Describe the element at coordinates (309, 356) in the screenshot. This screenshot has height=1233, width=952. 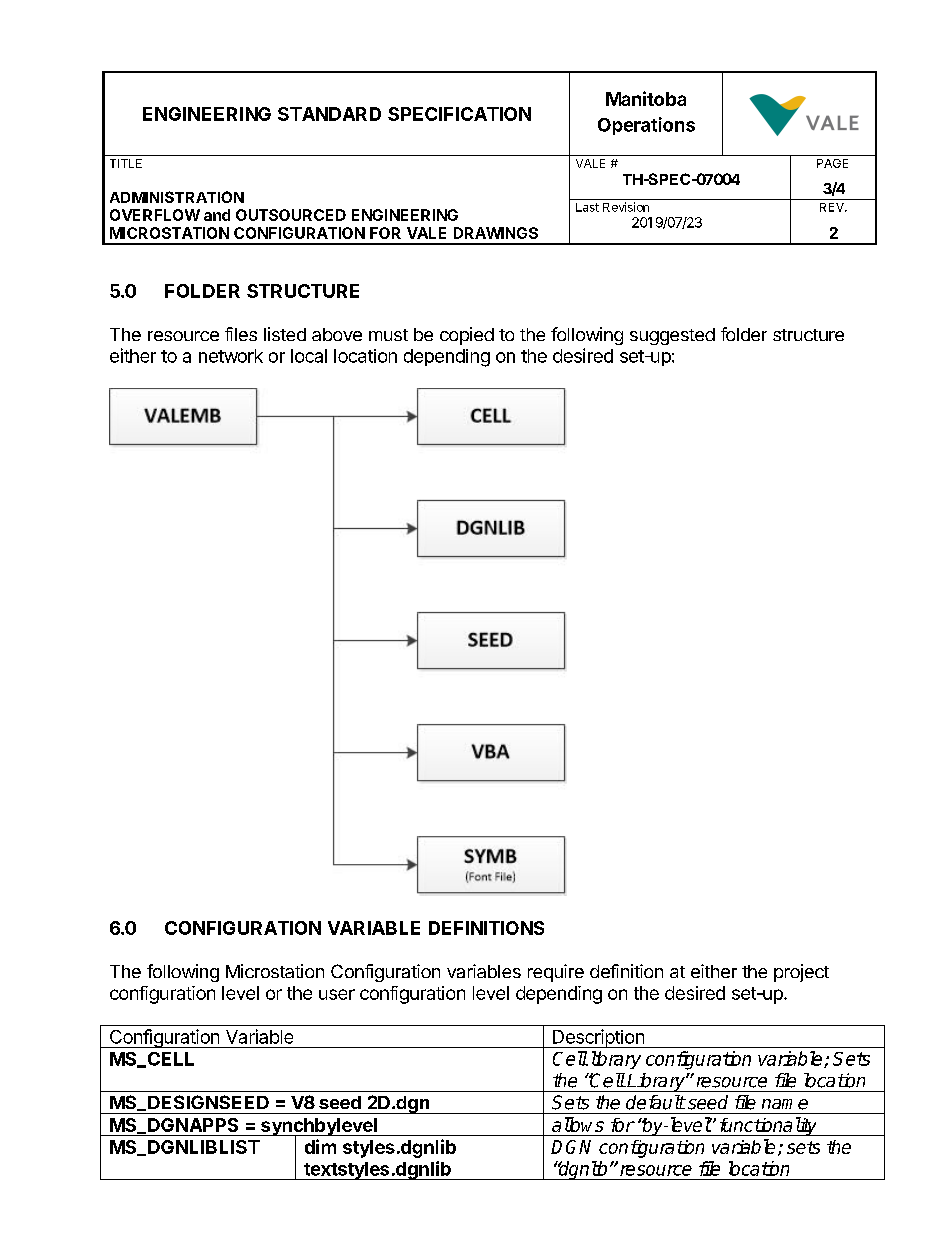
I see `local` at that location.
